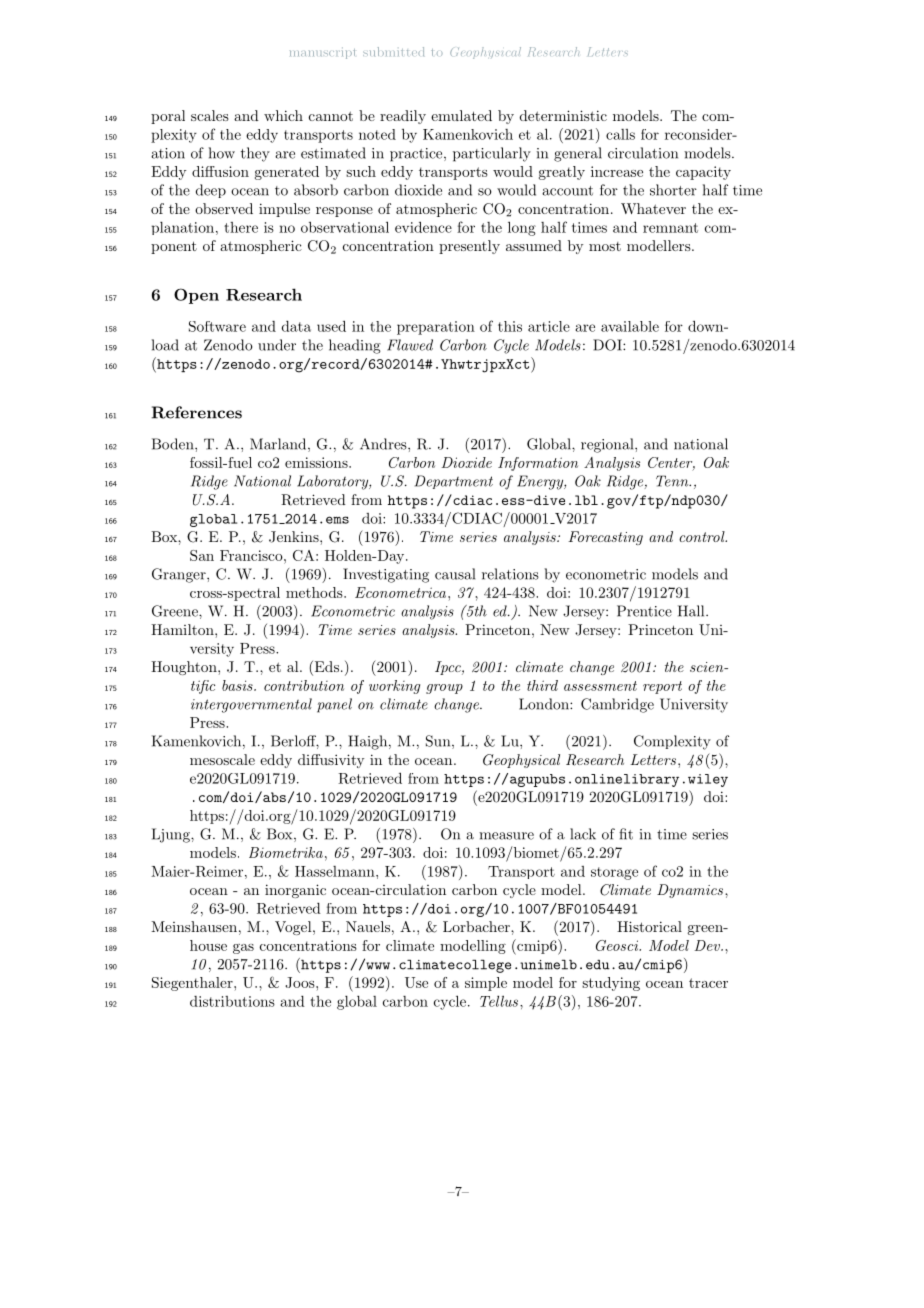 The height and width of the screenshot is (1308, 924). I want to click on studying, so click(611, 984).
